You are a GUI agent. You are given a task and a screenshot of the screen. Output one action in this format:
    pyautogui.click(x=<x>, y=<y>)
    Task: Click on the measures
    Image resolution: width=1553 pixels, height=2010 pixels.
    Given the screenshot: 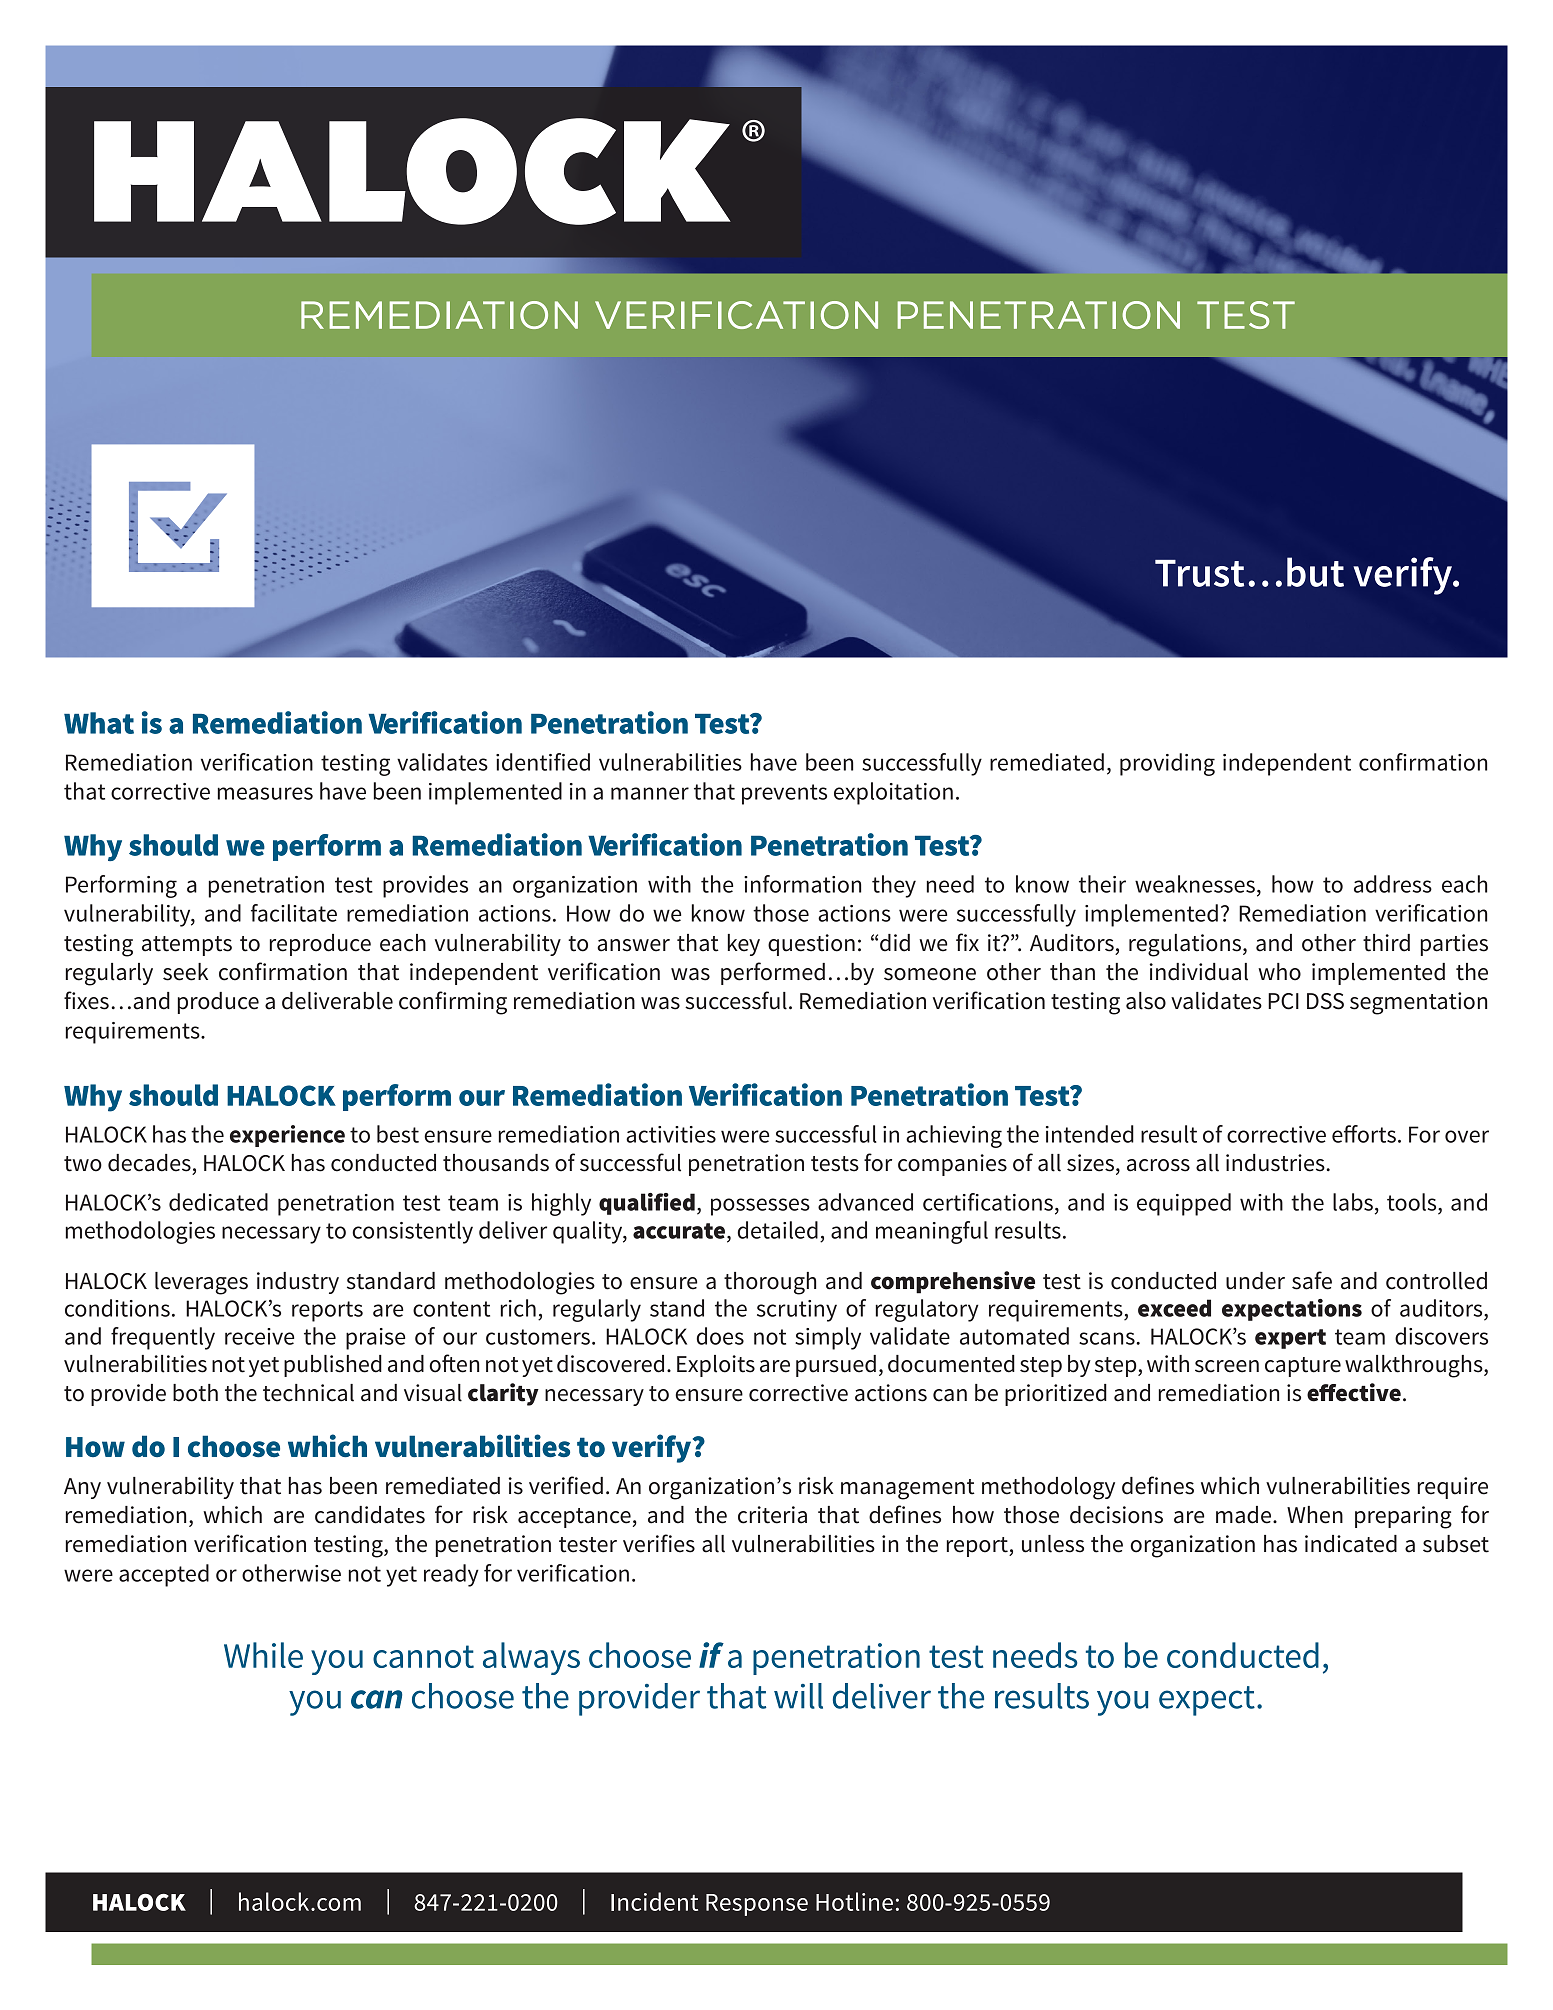 What is the action you would take?
    pyautogui.click(x=265, y=793)
